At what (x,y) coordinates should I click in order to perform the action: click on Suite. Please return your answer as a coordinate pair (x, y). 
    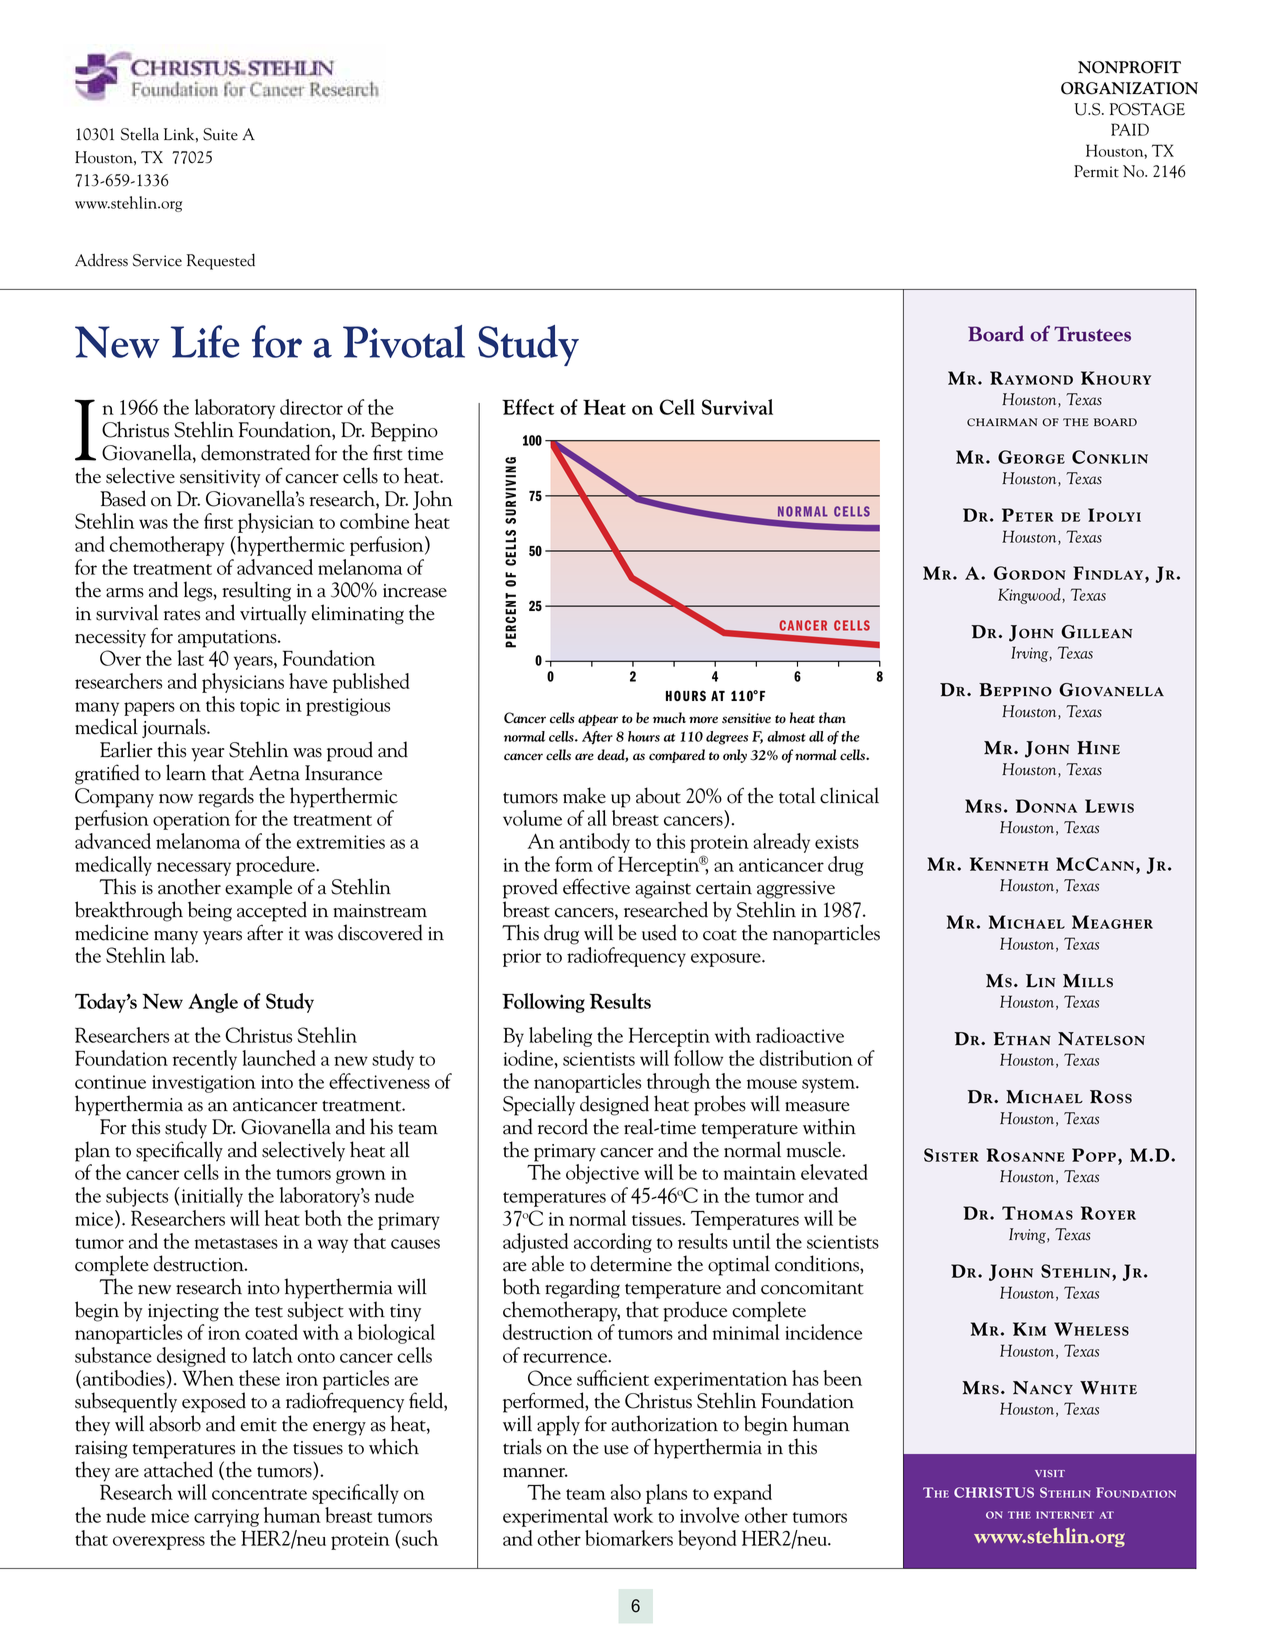
    Looking at the image, I should click on (220, 134).
